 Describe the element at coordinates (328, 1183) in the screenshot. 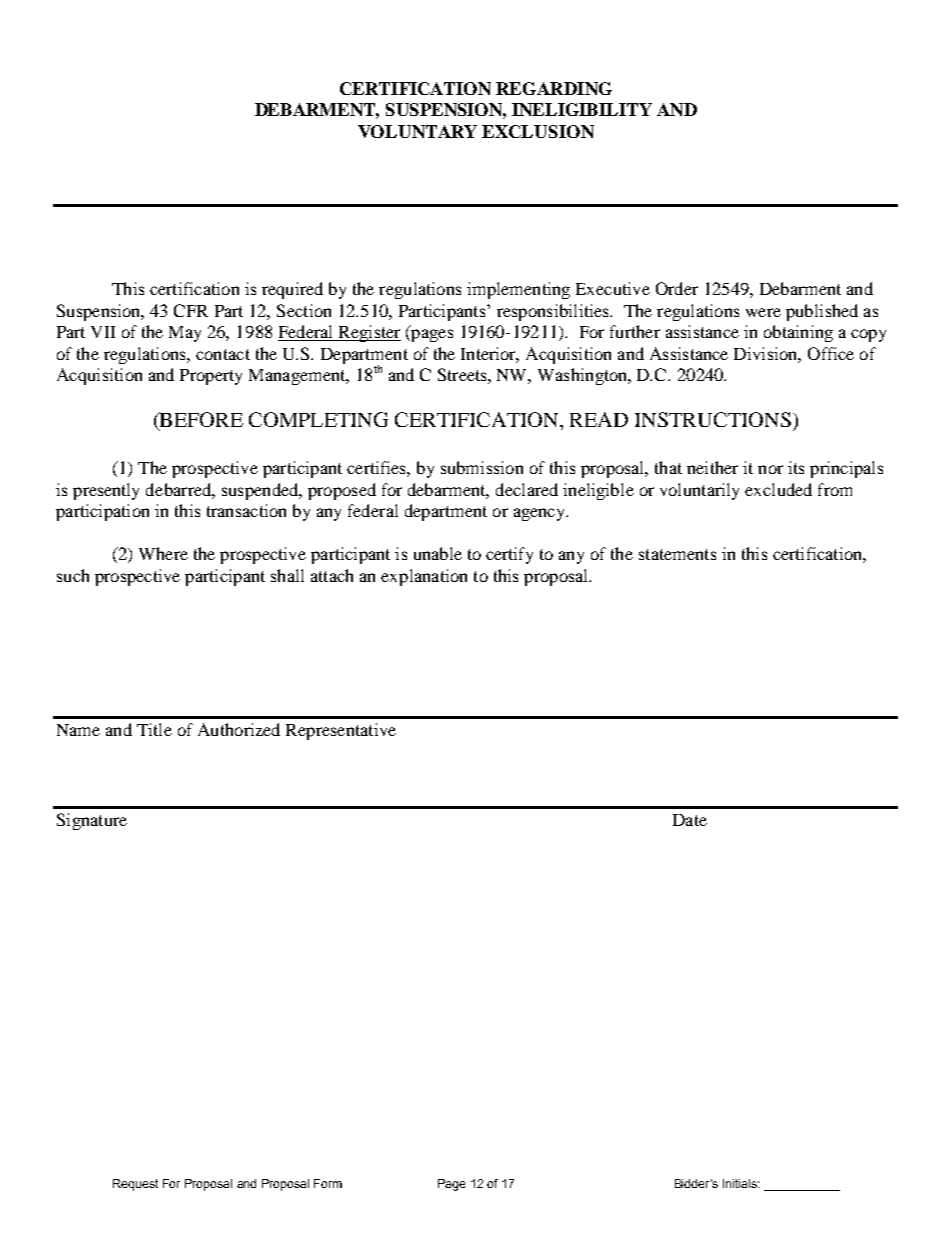

I see `Form` at that location.
